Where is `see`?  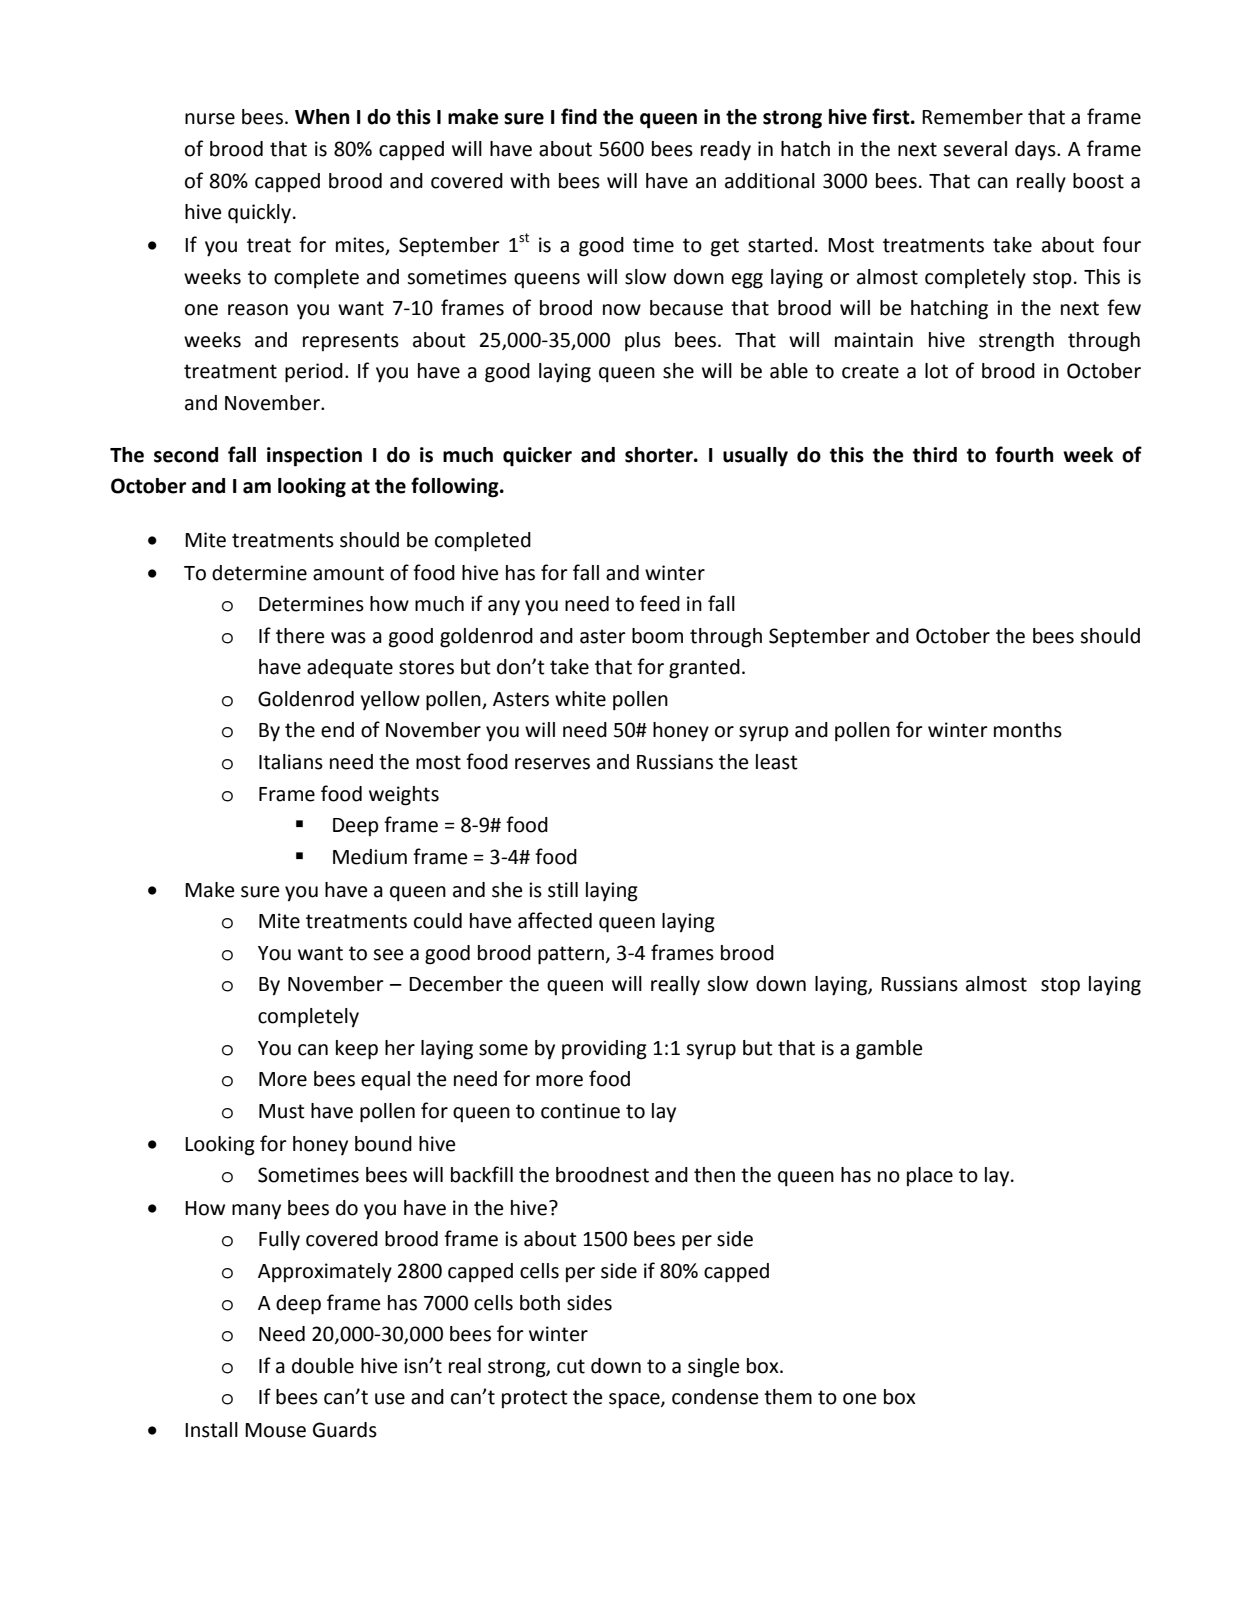 see is located at coordinates (388, 955).
